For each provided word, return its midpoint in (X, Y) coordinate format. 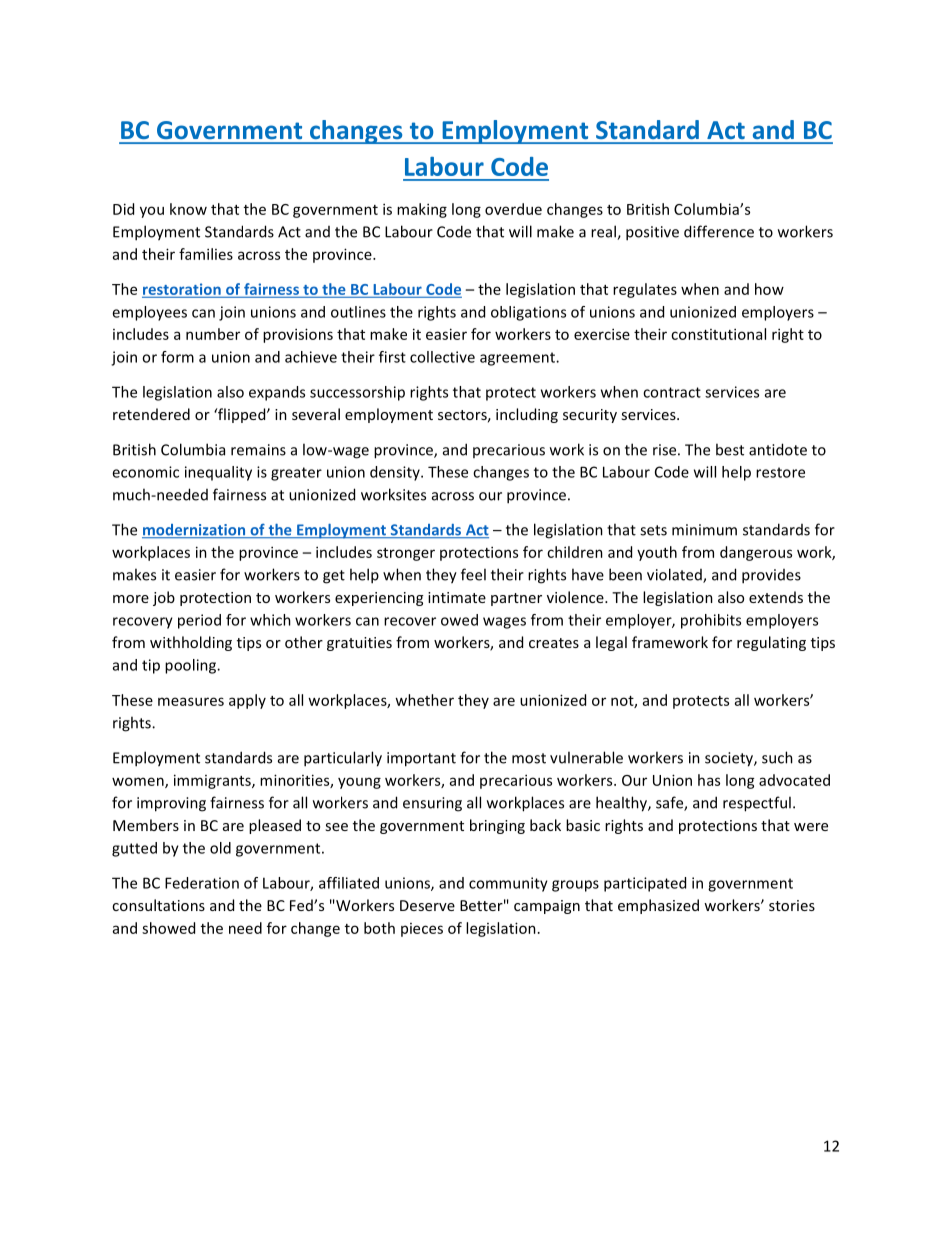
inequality (218, 473)
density (396, 473)
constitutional (718, 334)
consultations (158, 905)
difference (719, 231)
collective (442, 357)
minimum (704, 530)
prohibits (711, 621)
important (421, 759)
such (777, 757)
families (206, 254)
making (422, 210)
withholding (191, 643)
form (177, 357)
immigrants (213, 781)
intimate (457, 597)
